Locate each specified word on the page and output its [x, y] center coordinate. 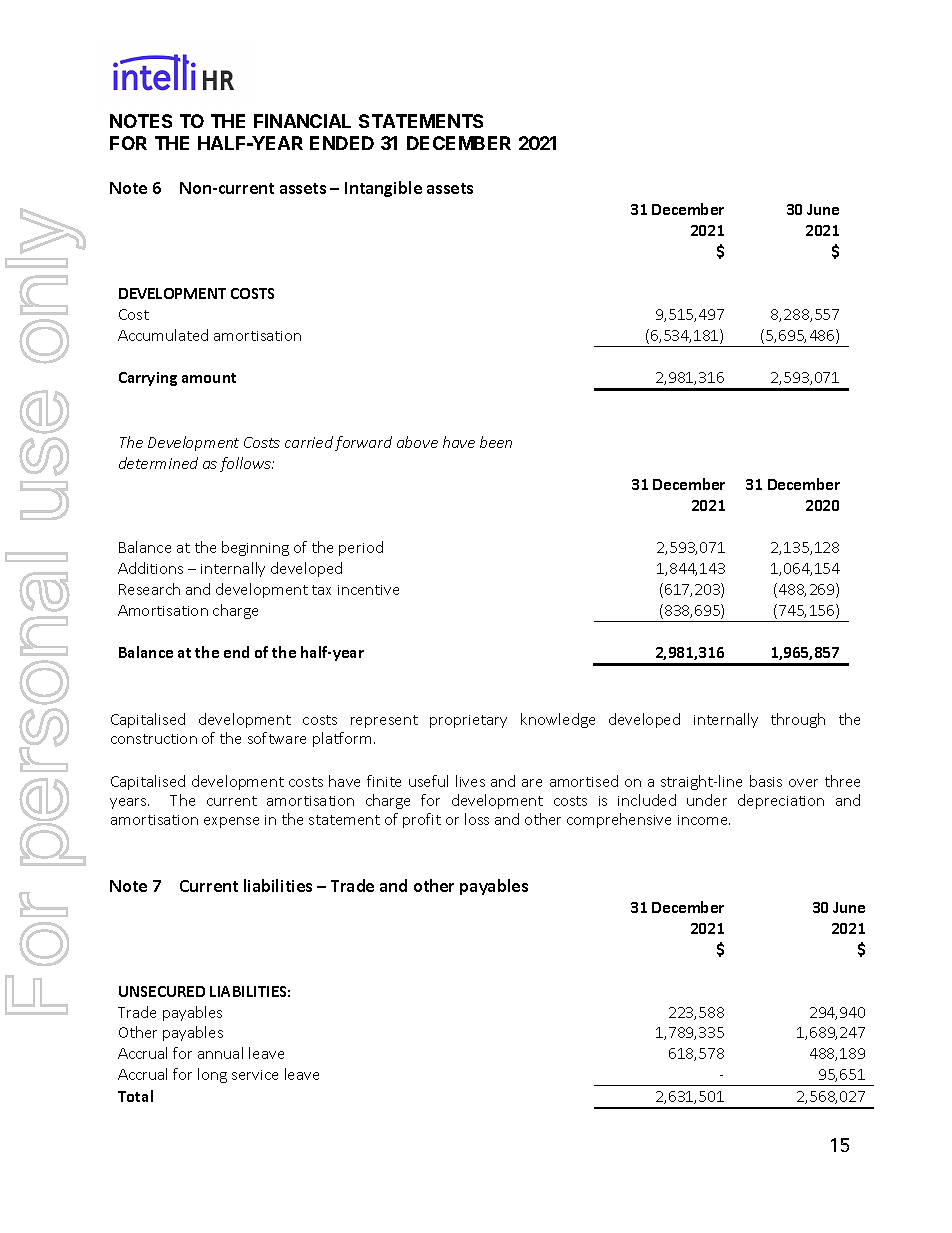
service [255, 1075]
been [496, 442]
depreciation [781, 801]
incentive [368, 590]
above [417, 442]
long [212, 1075]
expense [231, 822]
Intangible [383, 189]
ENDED [342, 143]
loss [477, 819]
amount [209, 378]
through [798, 720]
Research [149, 589]
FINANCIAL [302, 121]
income [704, 820]
